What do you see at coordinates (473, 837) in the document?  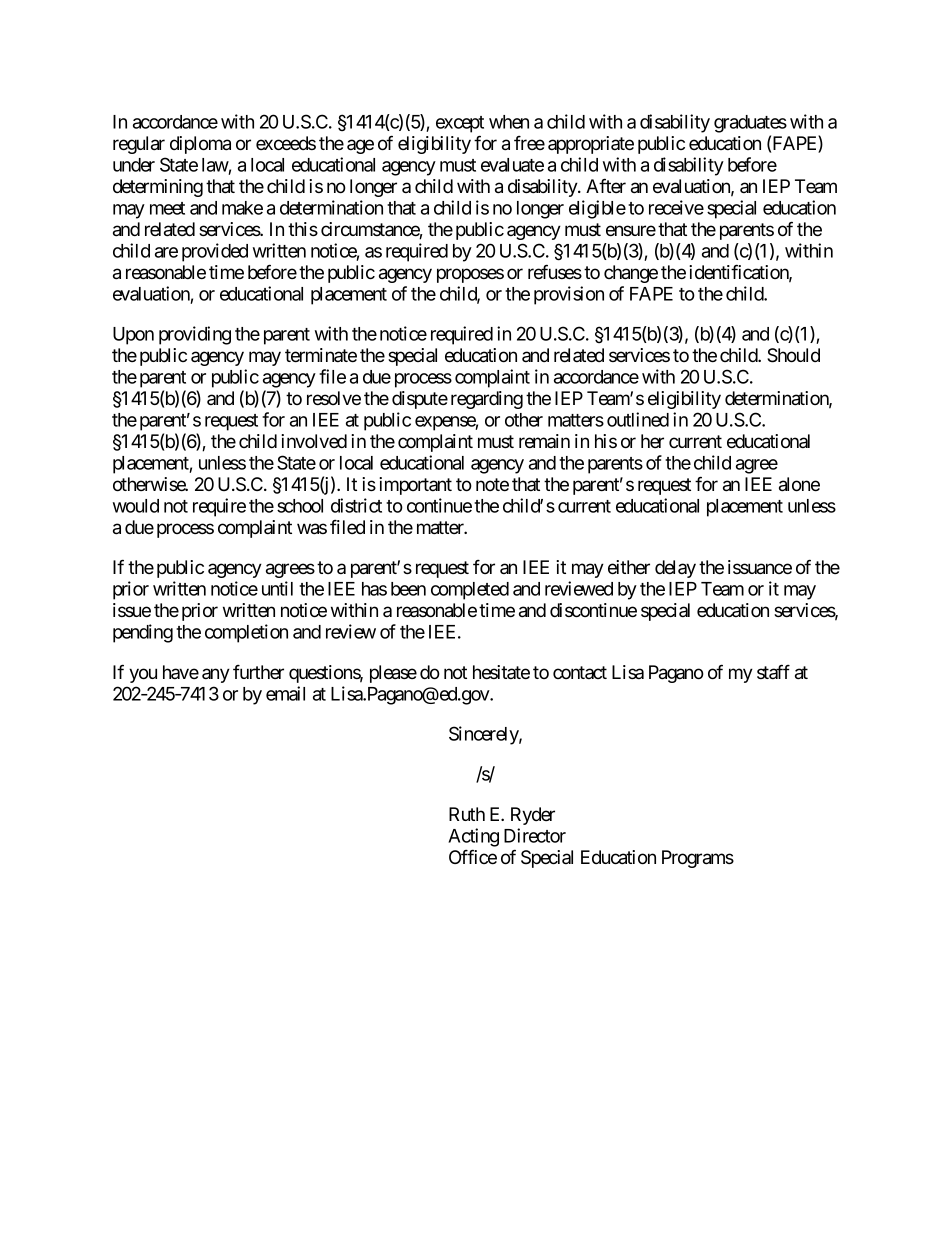 I see `Acting` at bounding box center [473, 837].
